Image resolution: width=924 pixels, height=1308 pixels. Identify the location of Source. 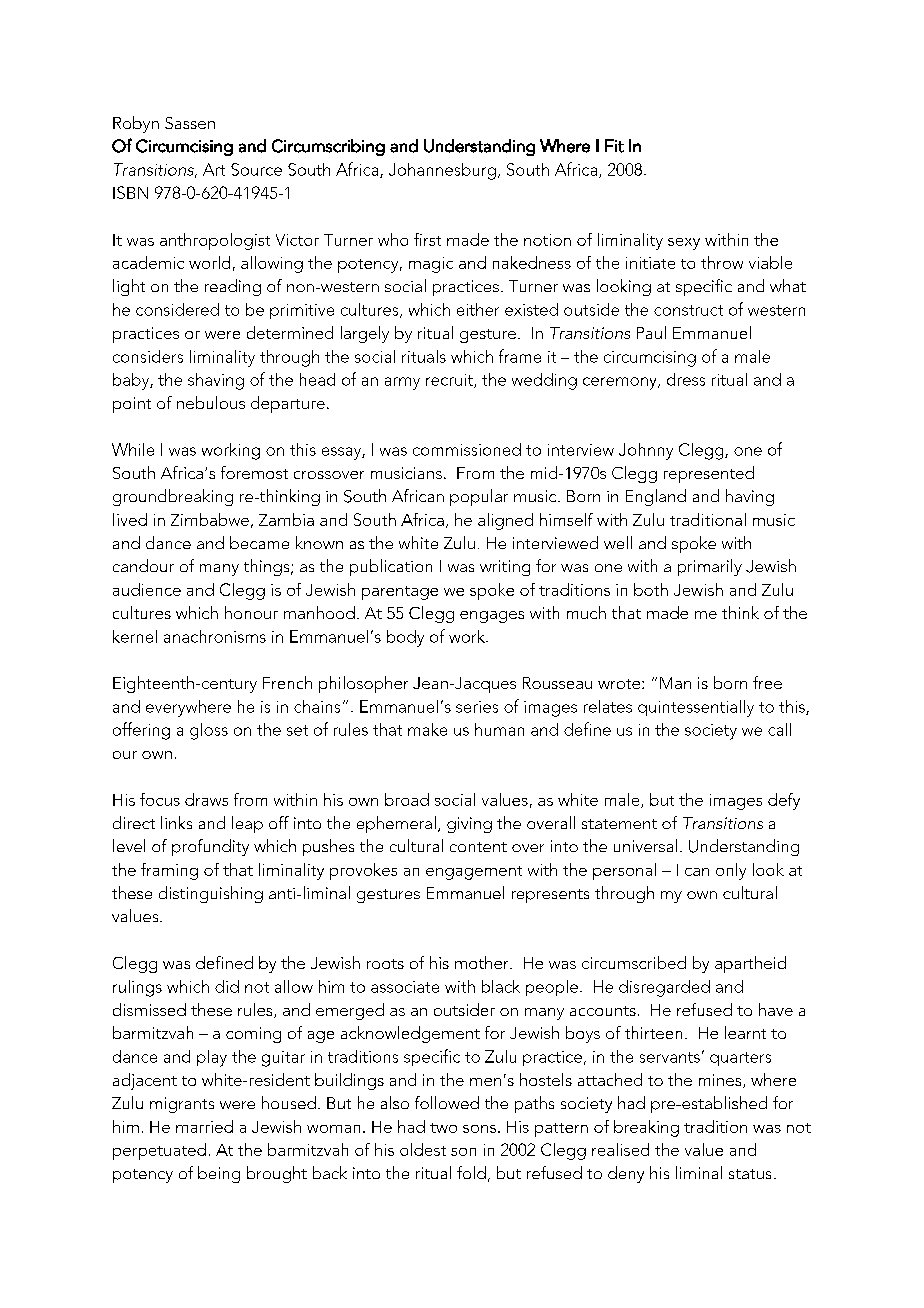
(256, 169).
